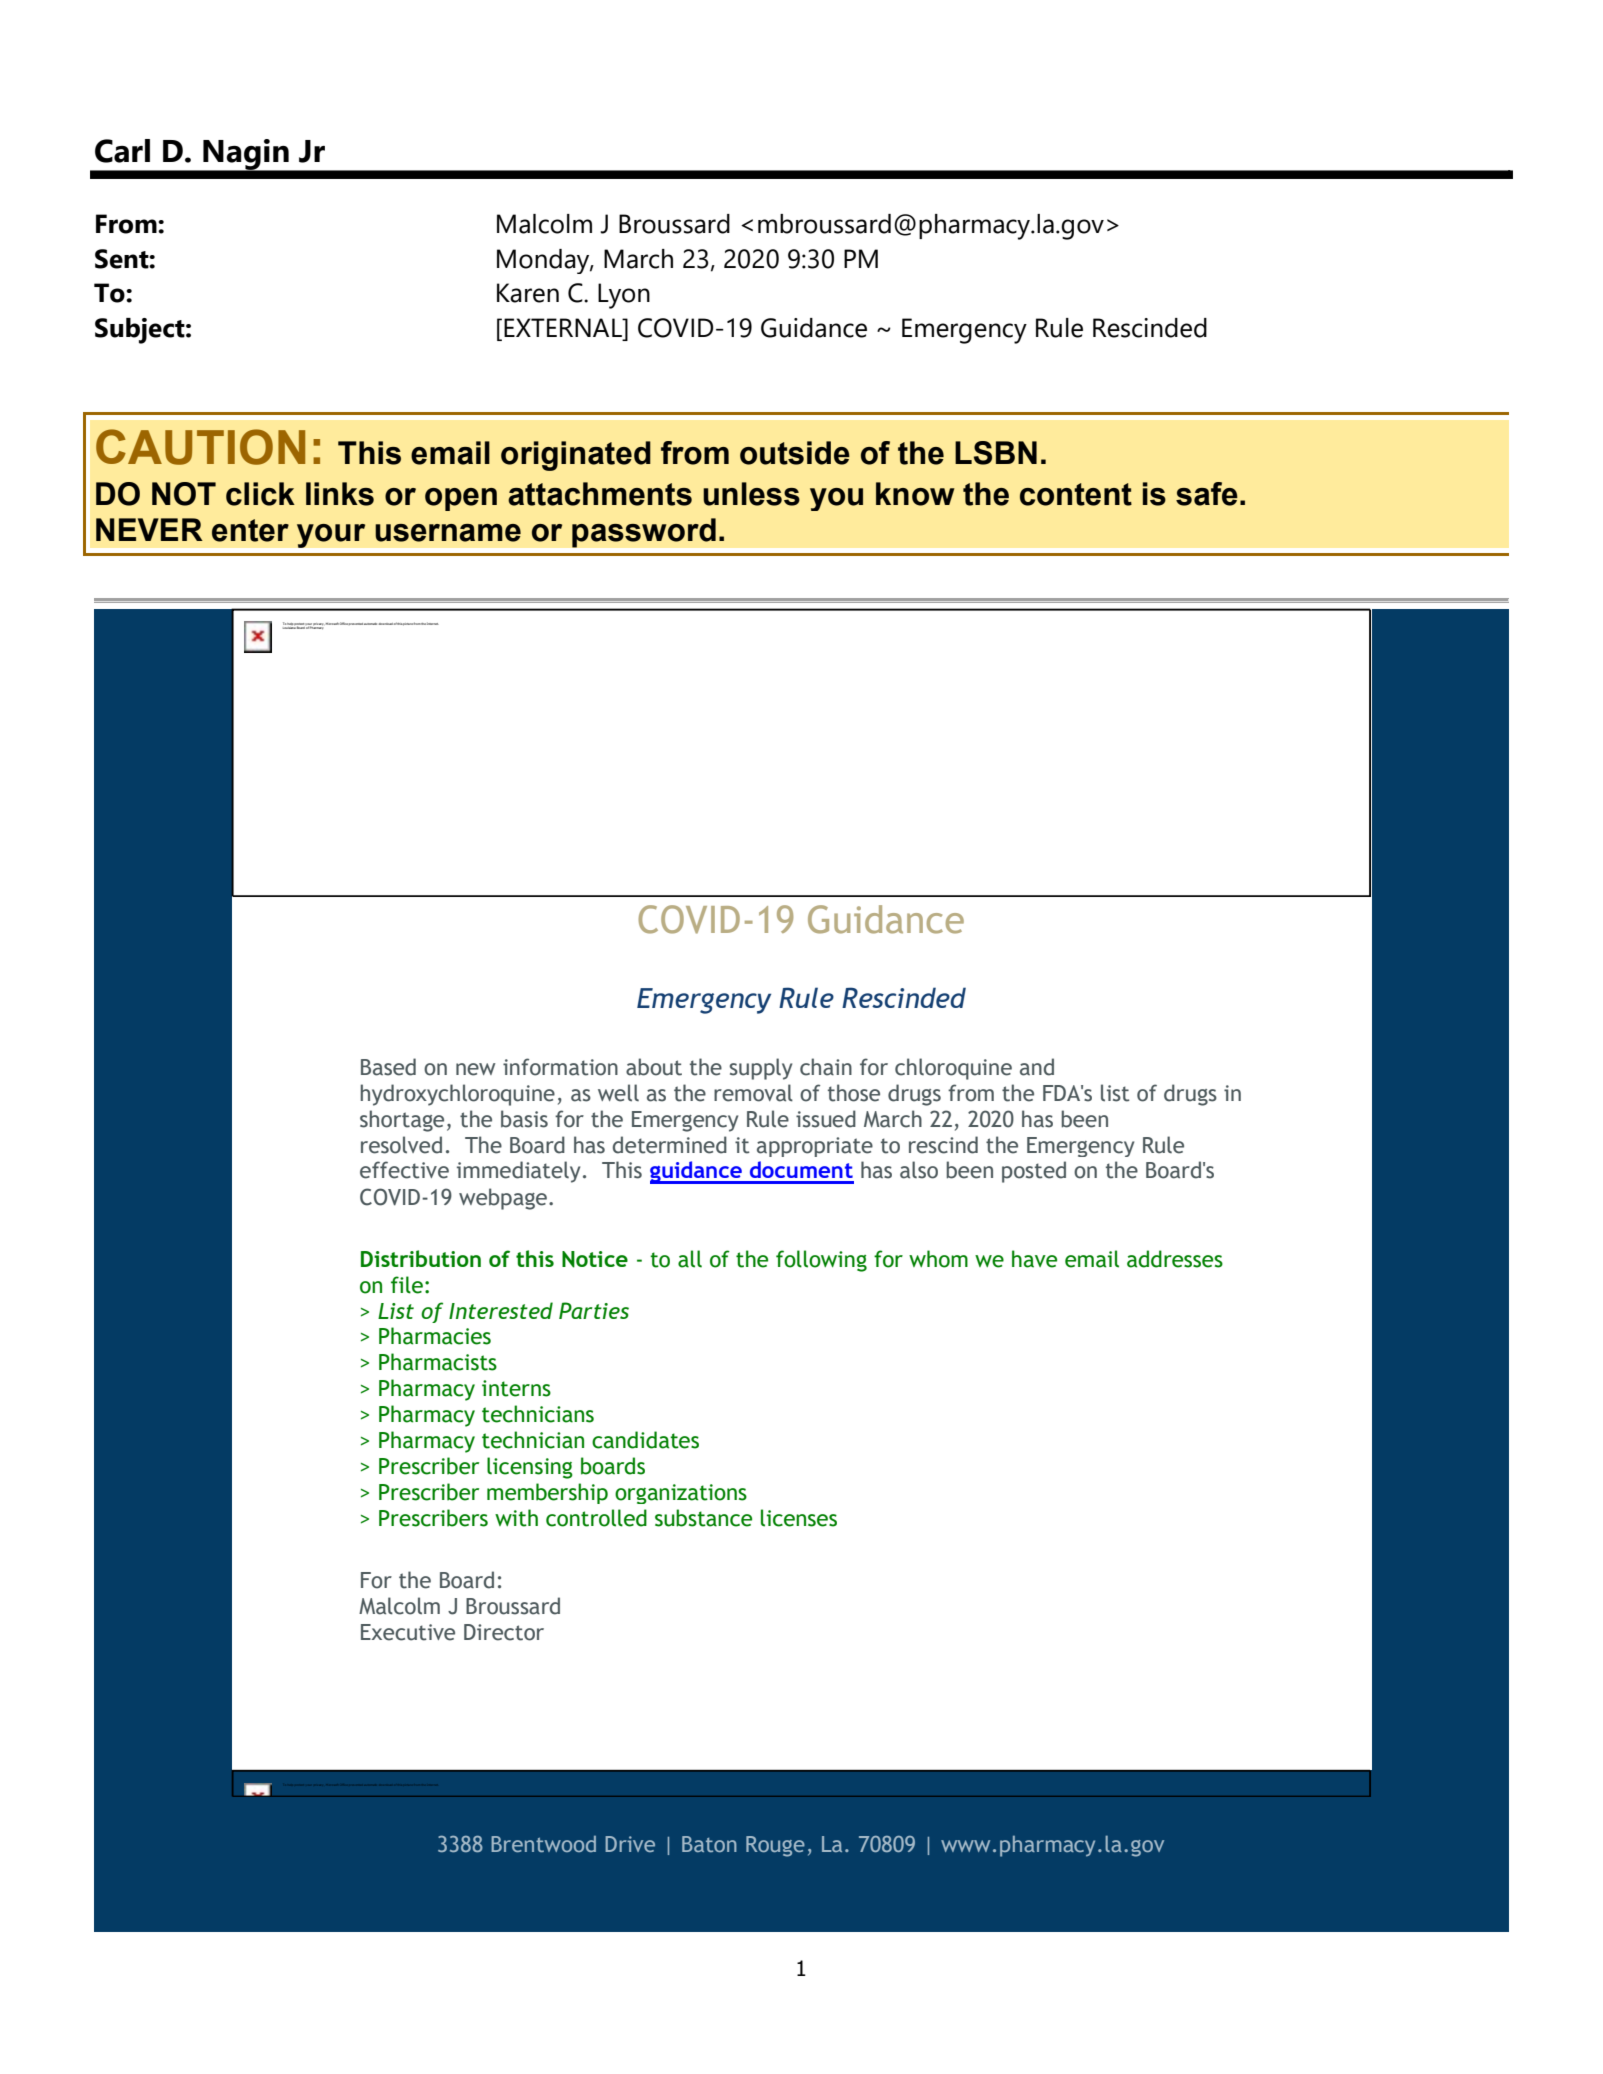 This screenshot has height=2074, width=1603. What do you see at coordinates (630, 1844) in the screenshot?
I see `Drive` at bounding box center [630, 1844].
